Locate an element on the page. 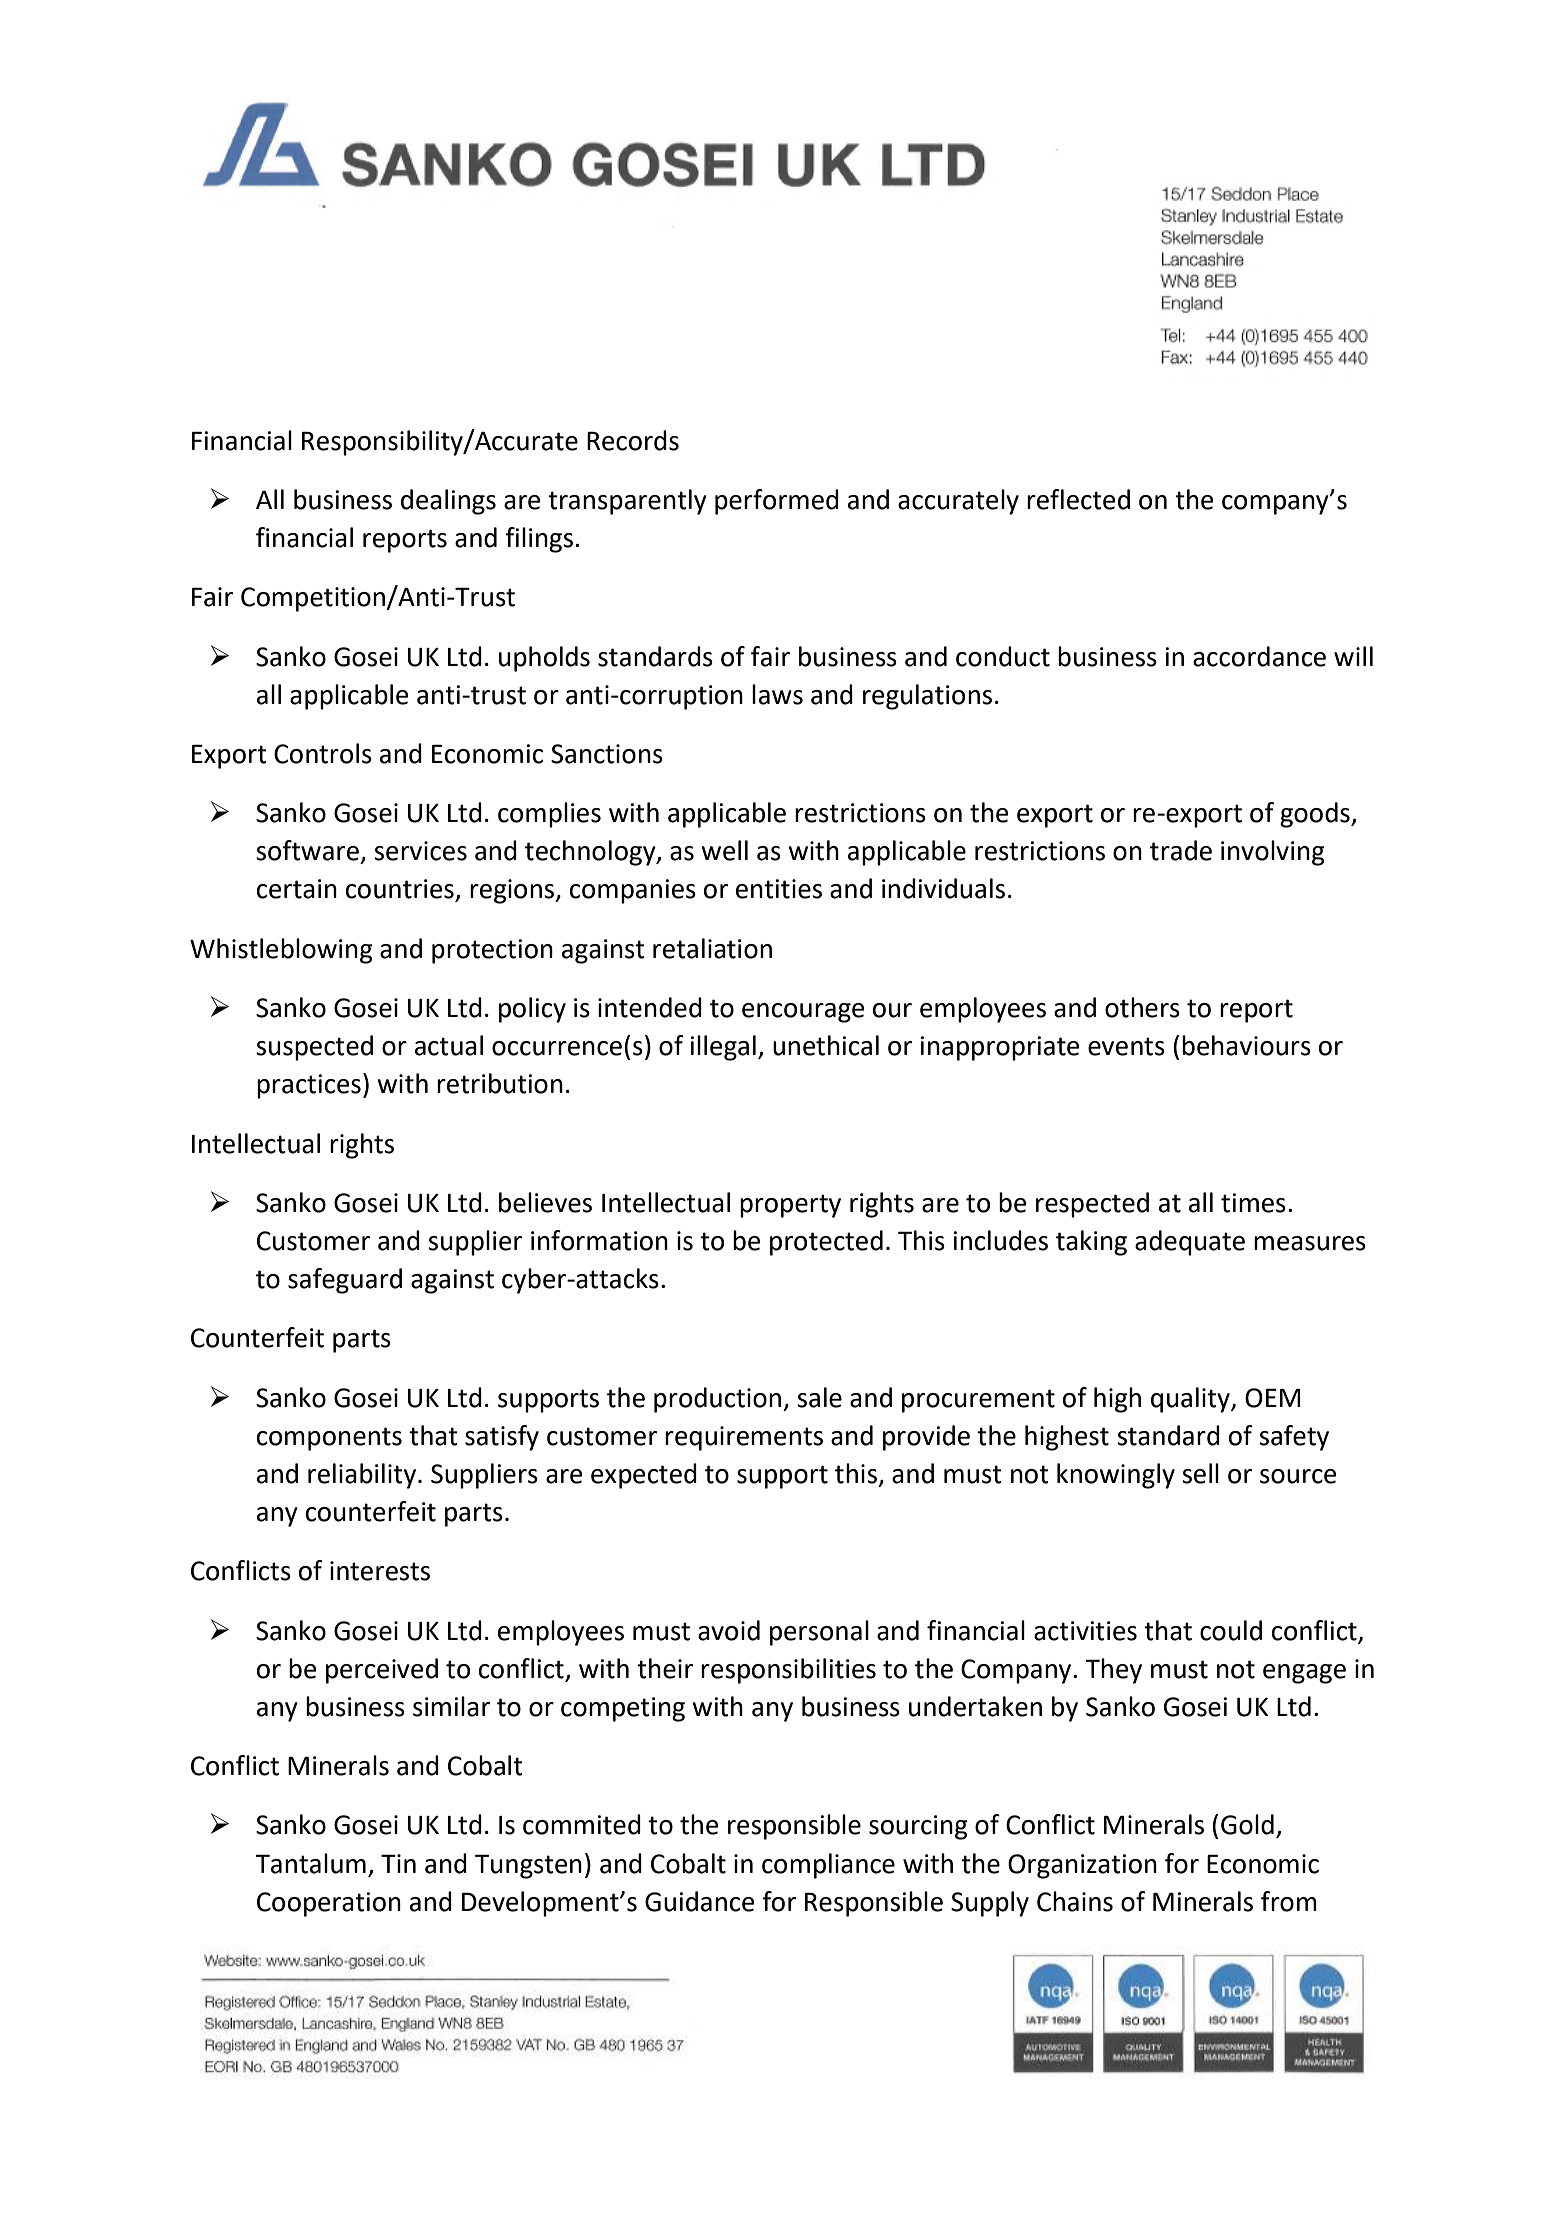  reliability is located at coordinates (363, 1476).
